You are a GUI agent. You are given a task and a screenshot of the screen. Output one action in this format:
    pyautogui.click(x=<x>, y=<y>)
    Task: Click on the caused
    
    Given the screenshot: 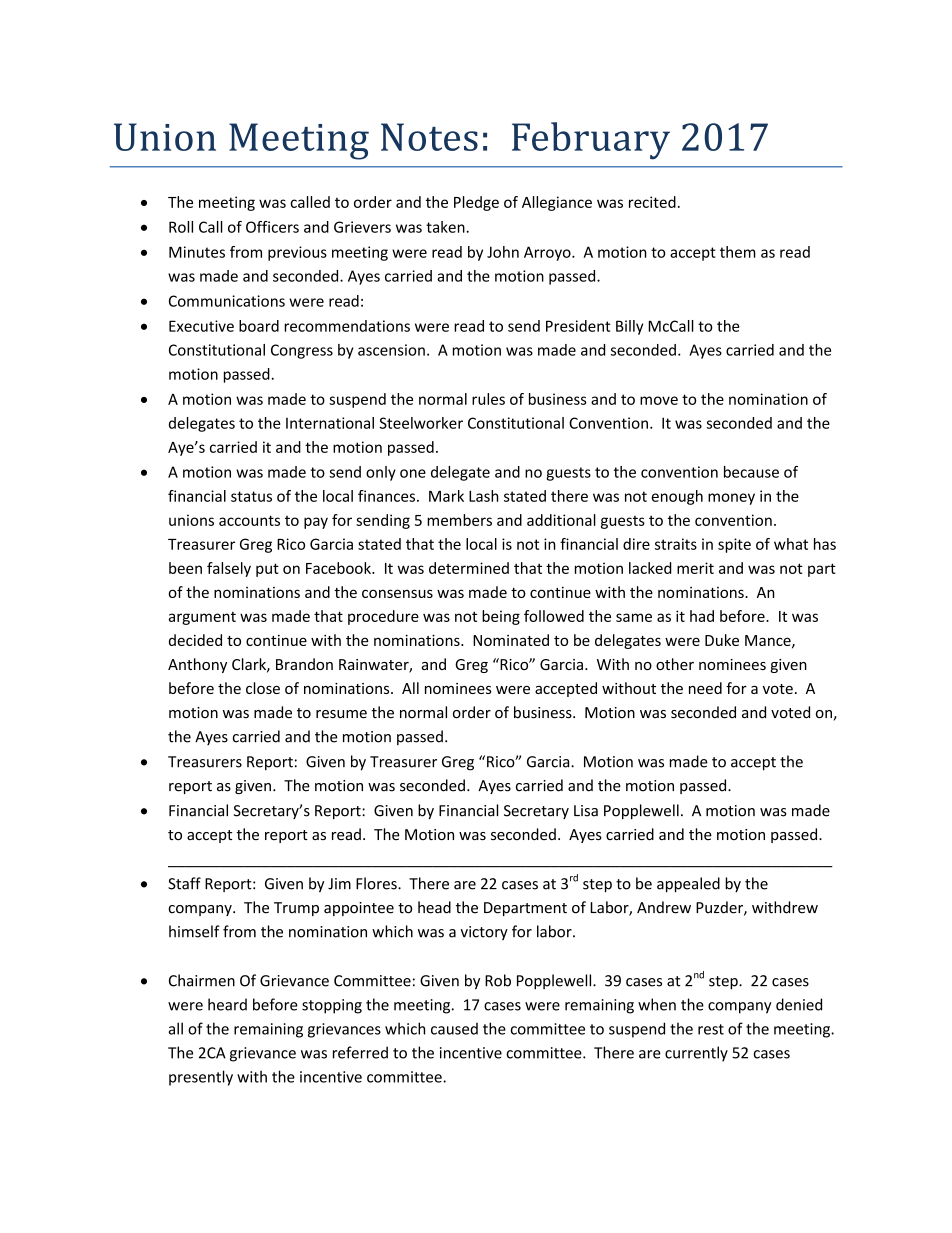 What is the action you would take?
    pyautogui.click(x=454, y=1029)
